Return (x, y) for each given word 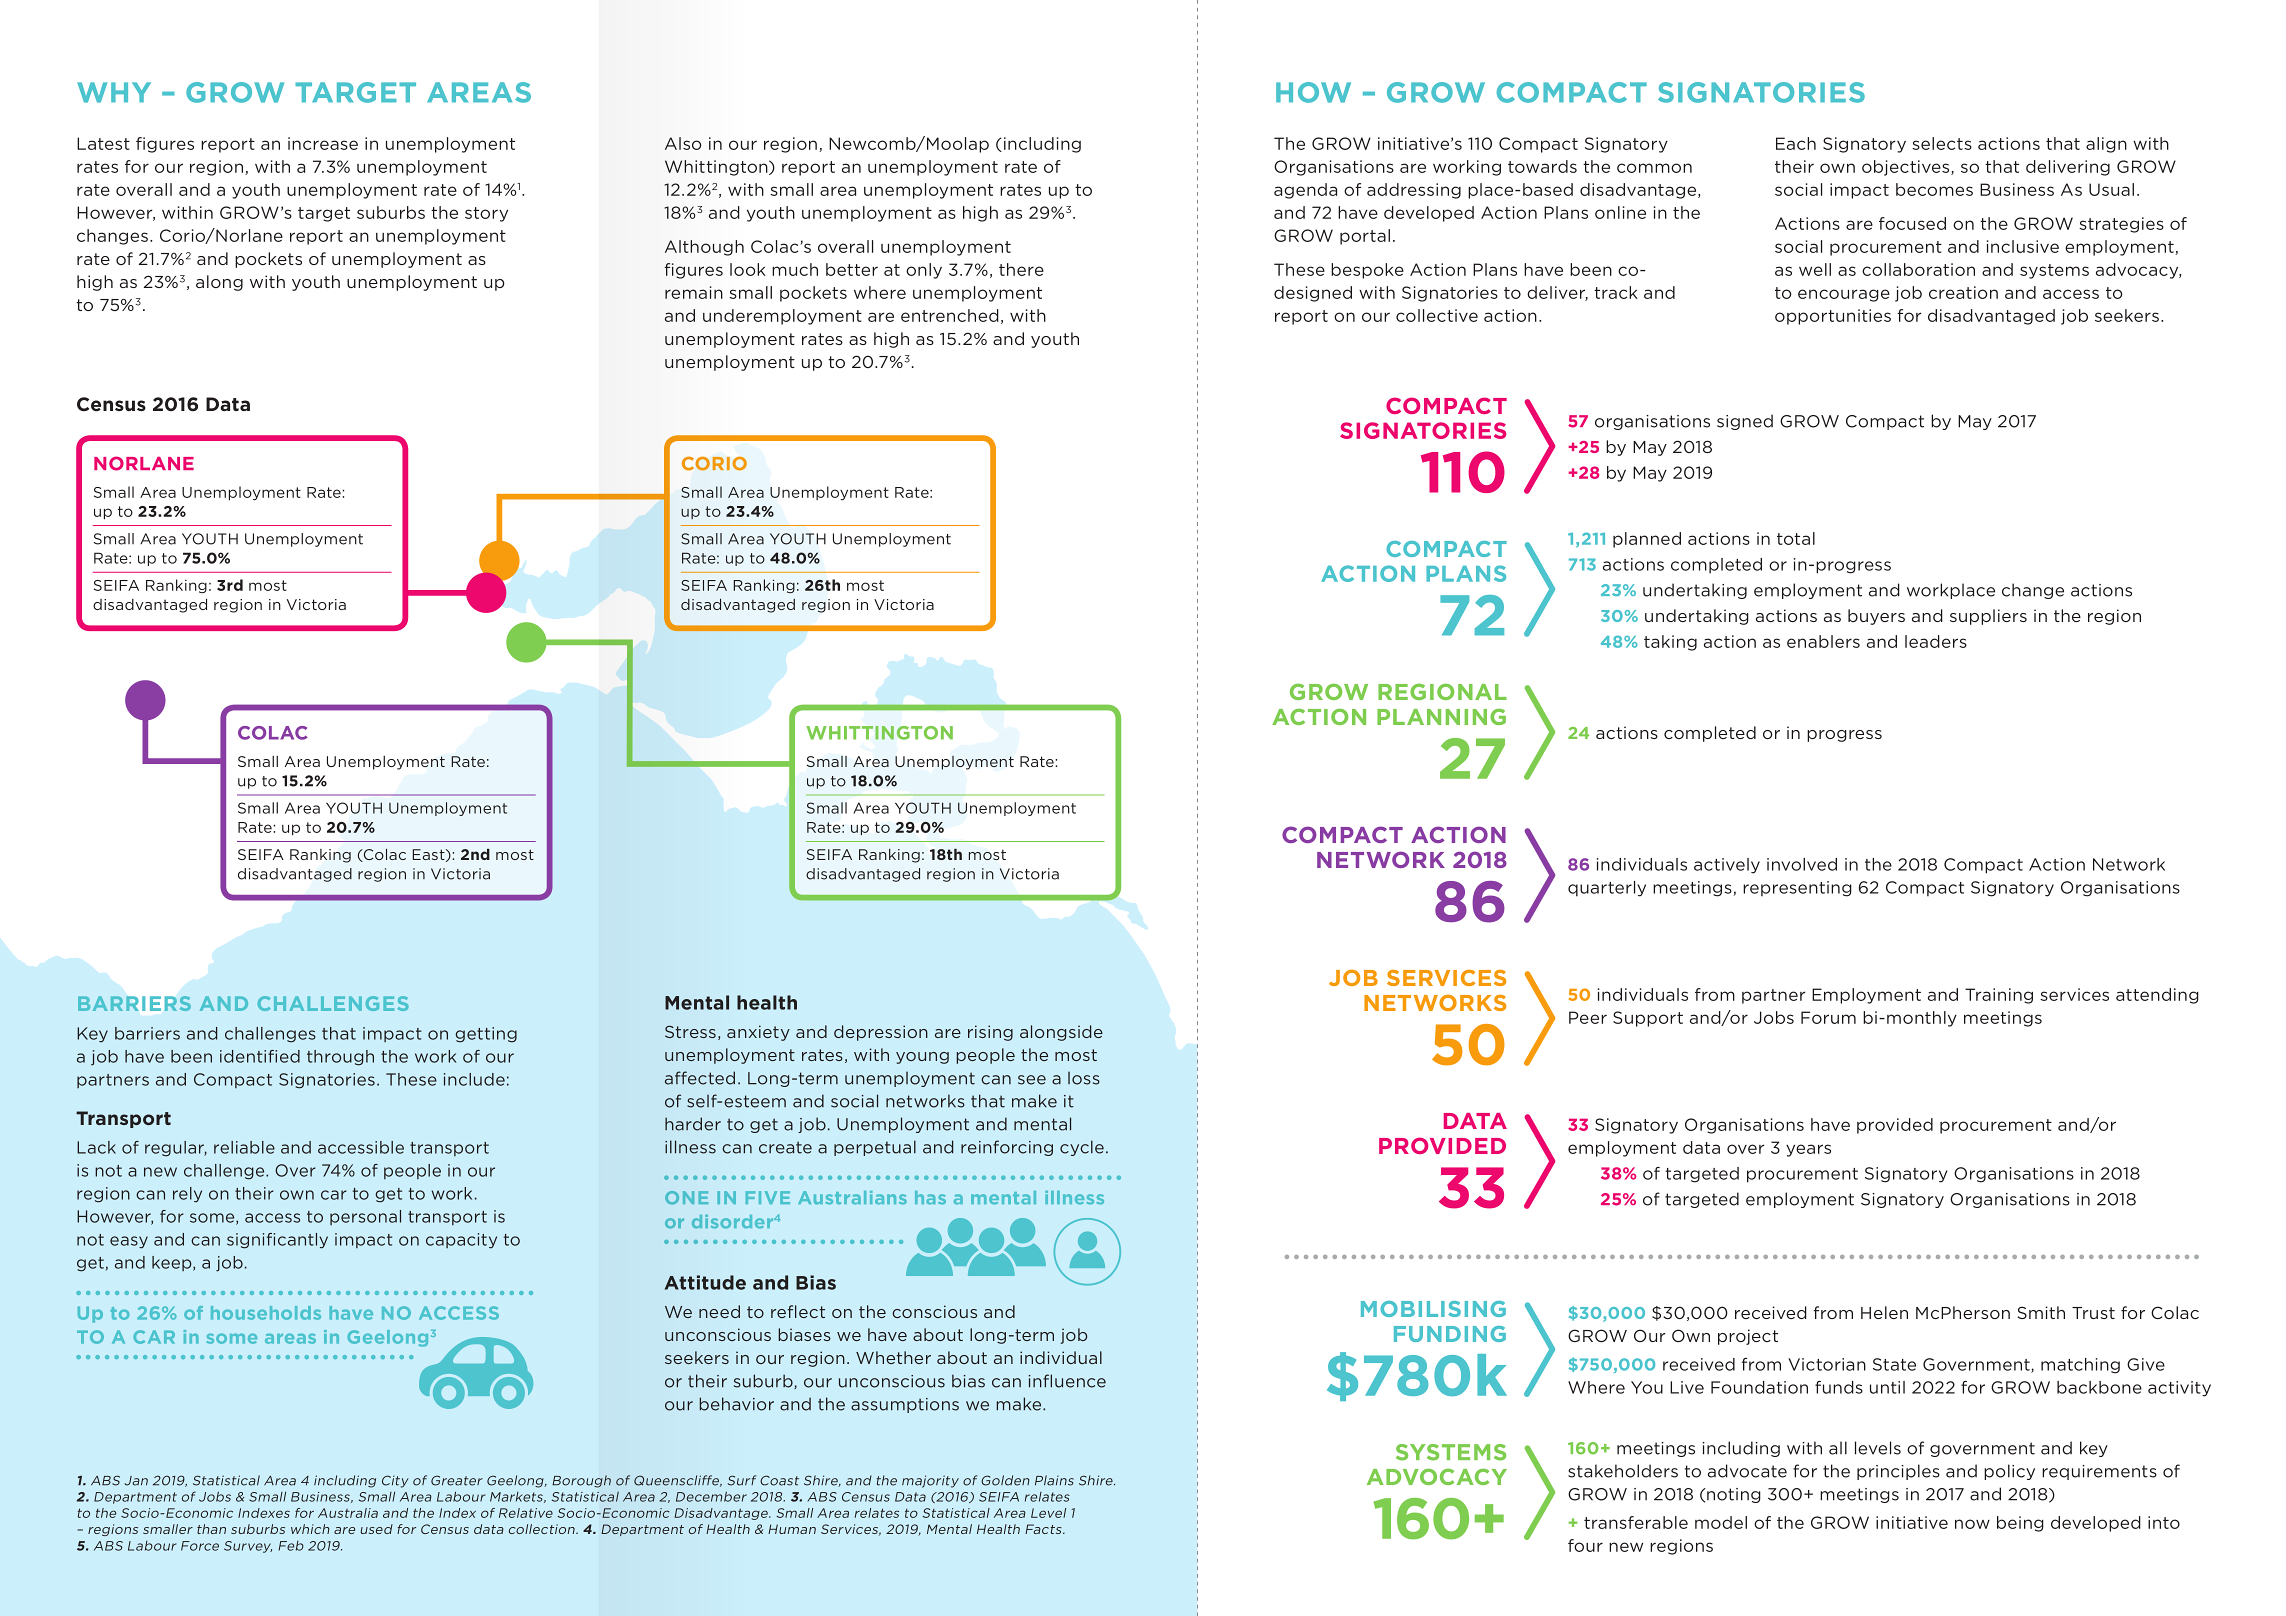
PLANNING (1441, 717)
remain (694, 292)
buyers (1876, 617)
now (1972, 1524)
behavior (736, 1404)
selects (1942, 143)
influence (1067, 1381)
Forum (1828, 1017)
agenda (1305, 191)
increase (323, 143)
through (340, 1058)
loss (1084, 1078)
